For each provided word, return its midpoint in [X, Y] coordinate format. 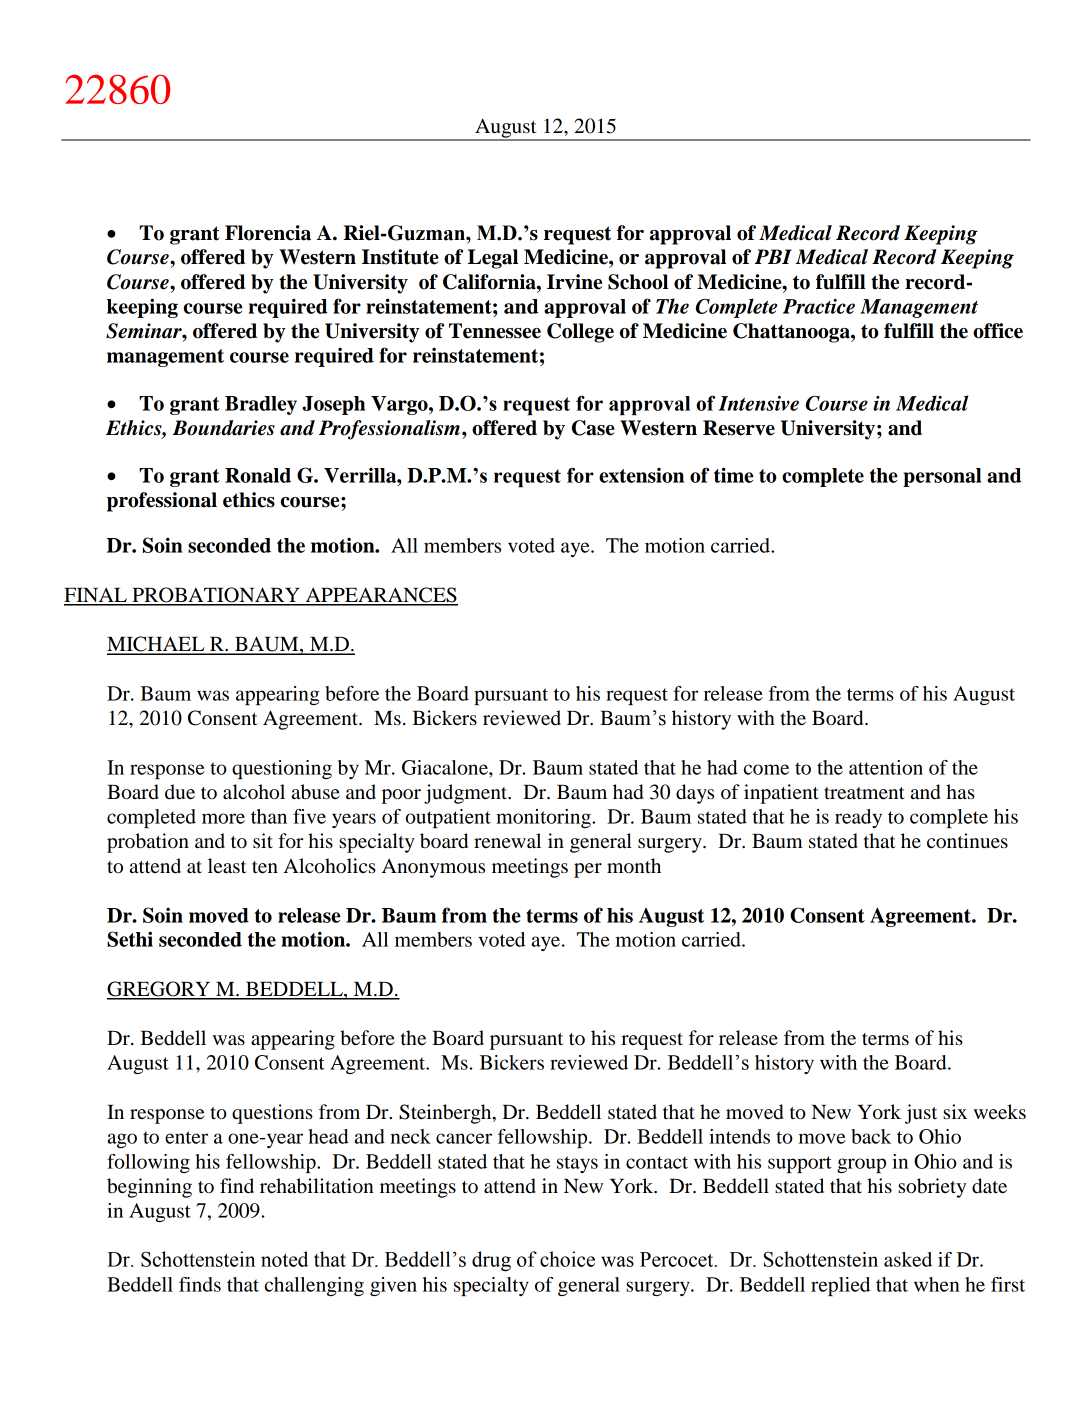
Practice [819, 306]
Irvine [574, 282]
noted [284, 1259]
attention [886, 767]
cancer [464, 1138]
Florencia [268, 233]
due [180, 792]
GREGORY [160, 990]
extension [641, 475]
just [921, 1114]
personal [942, 477]
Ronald [258, 475]
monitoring [544, 818]
